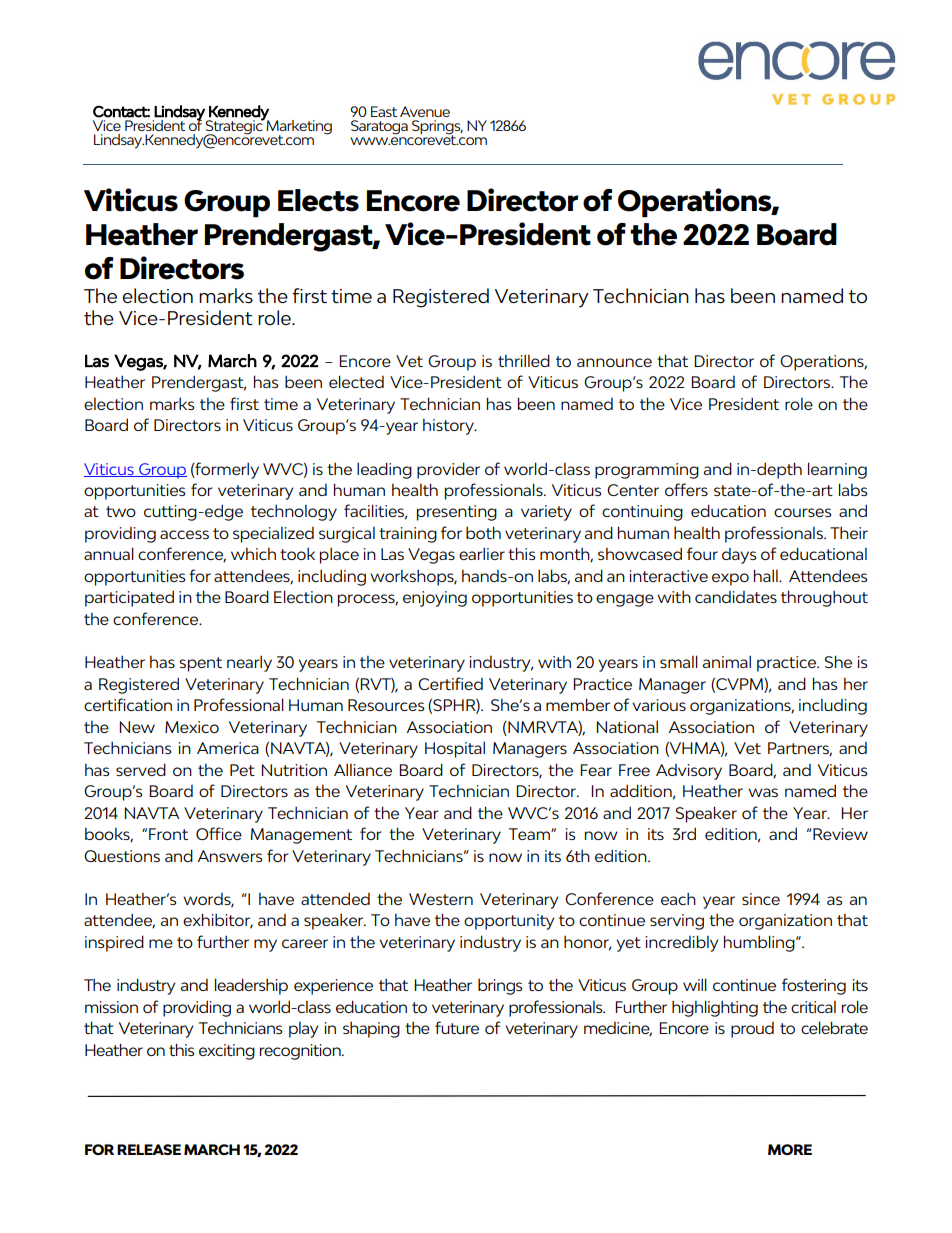 The image size is (952, 1233). What do you see at coordinates (524, 360) in the document?
I see `thrilled` at bounding box center [524, 360].
